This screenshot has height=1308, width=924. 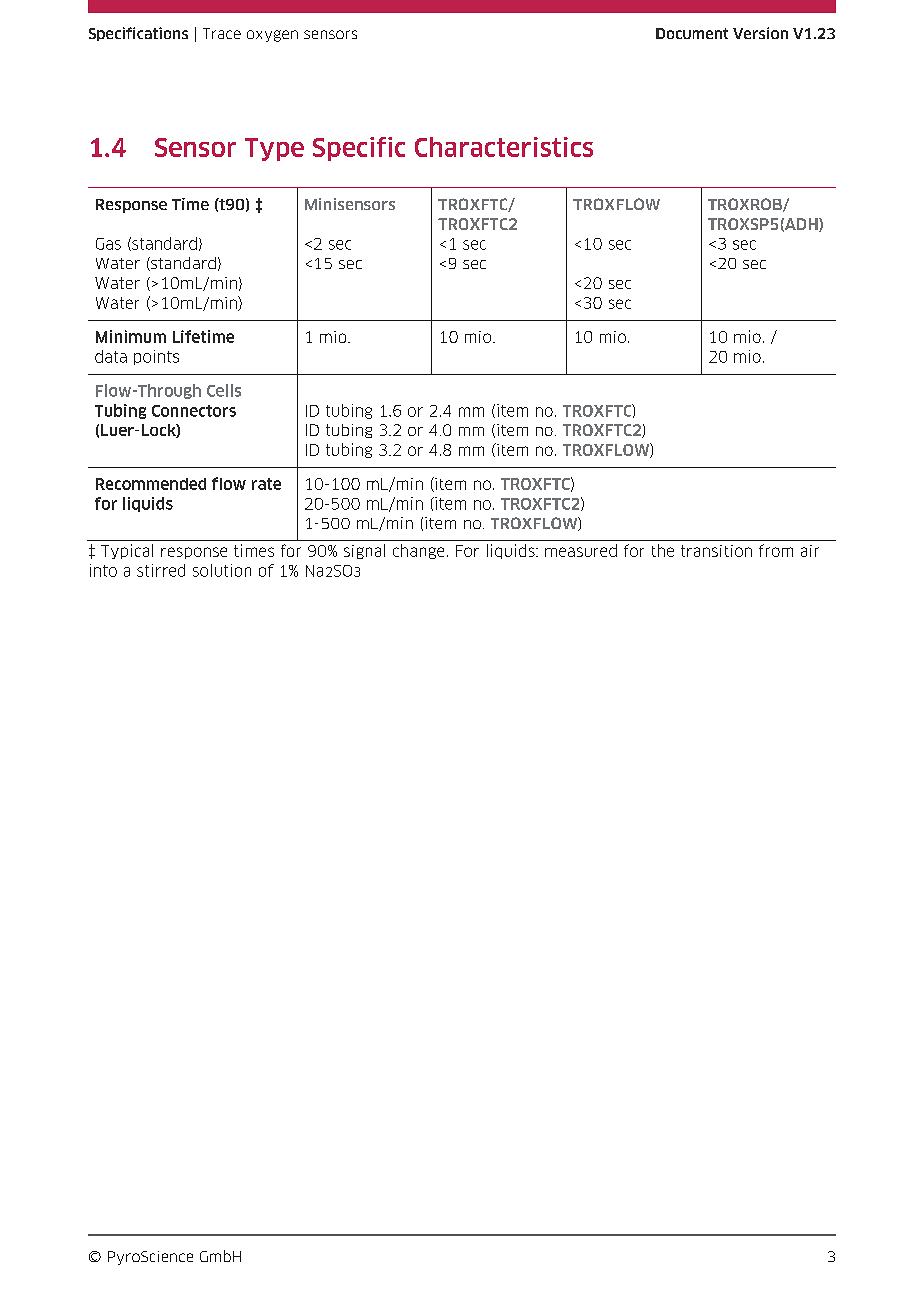 What do you see at coordinates (272, 36) in the screenshot?
I see `oxygen` at bounding box center [272, 36].
